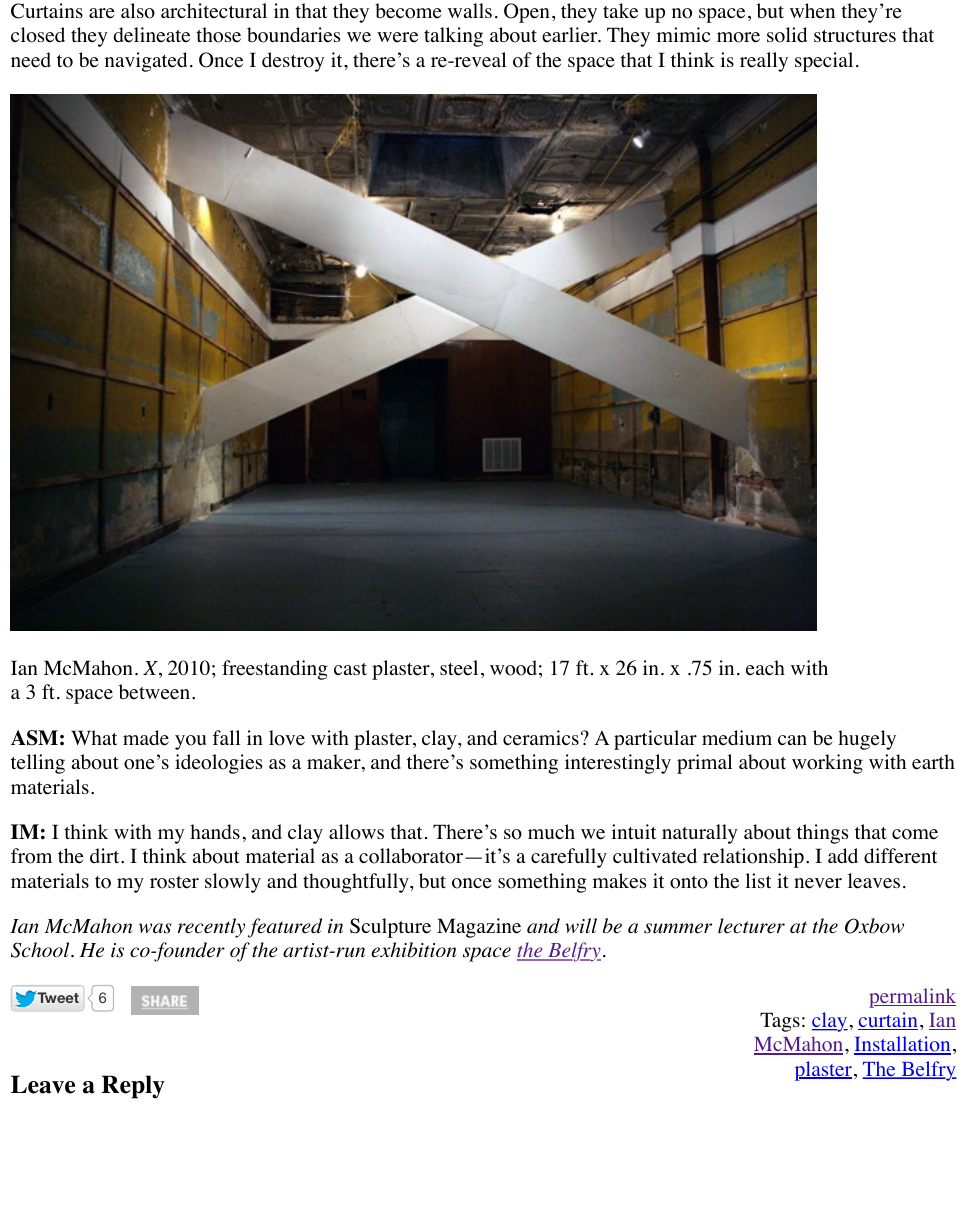 Image resolution: width=967 pixels, height=1232 pixels. What do you see at coordinates (780, 1022) in the image?
I see `Tags` at bounding box center [780, 1022].
